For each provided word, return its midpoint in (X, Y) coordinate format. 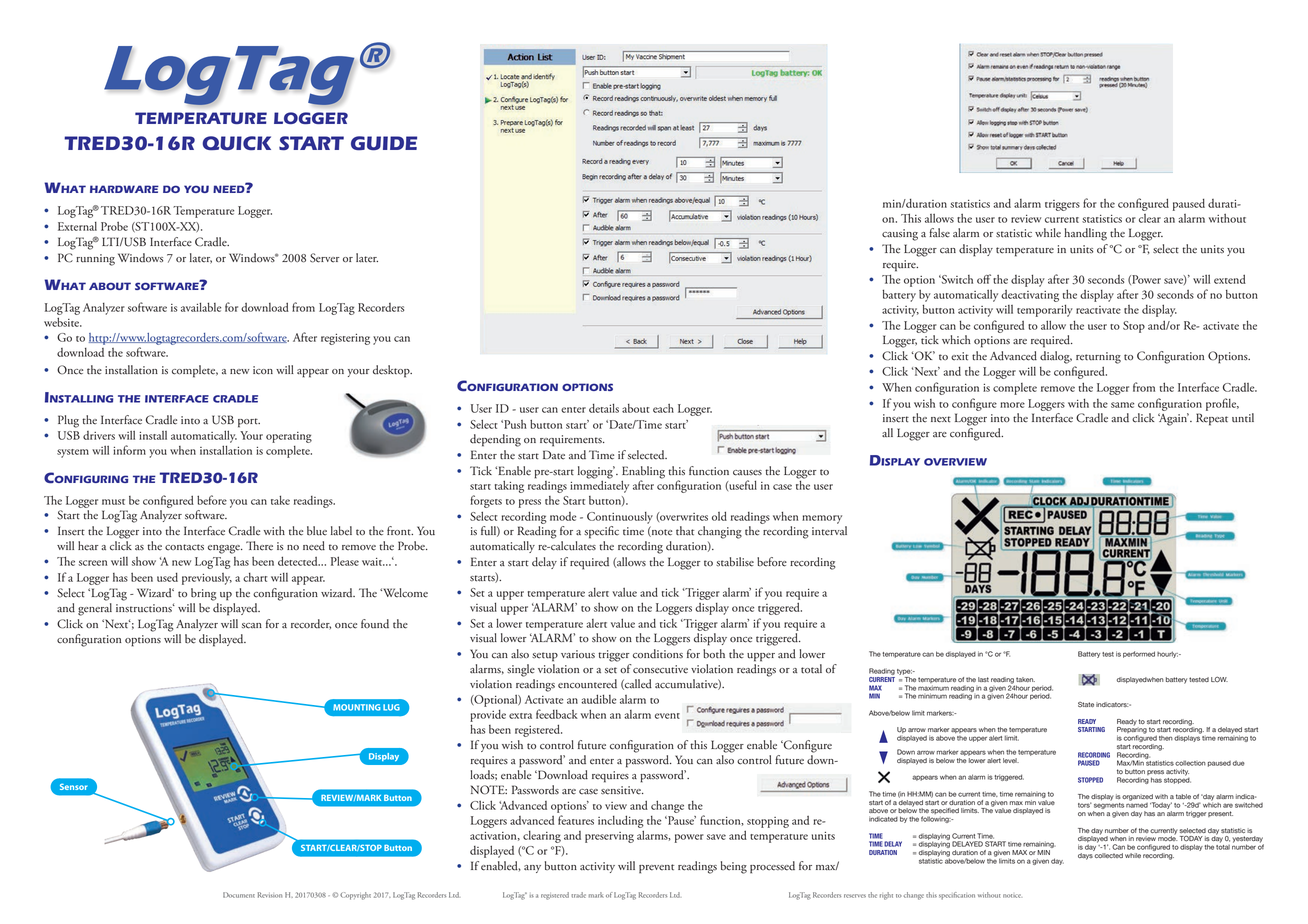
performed (1139, 654)
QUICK (236, 143)
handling (1085, 234)
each (663, 408)
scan (252, 626)
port (249, 423)
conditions (658, 654)
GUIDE (384, 143)
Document (239, 895)
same (1122, 405)
